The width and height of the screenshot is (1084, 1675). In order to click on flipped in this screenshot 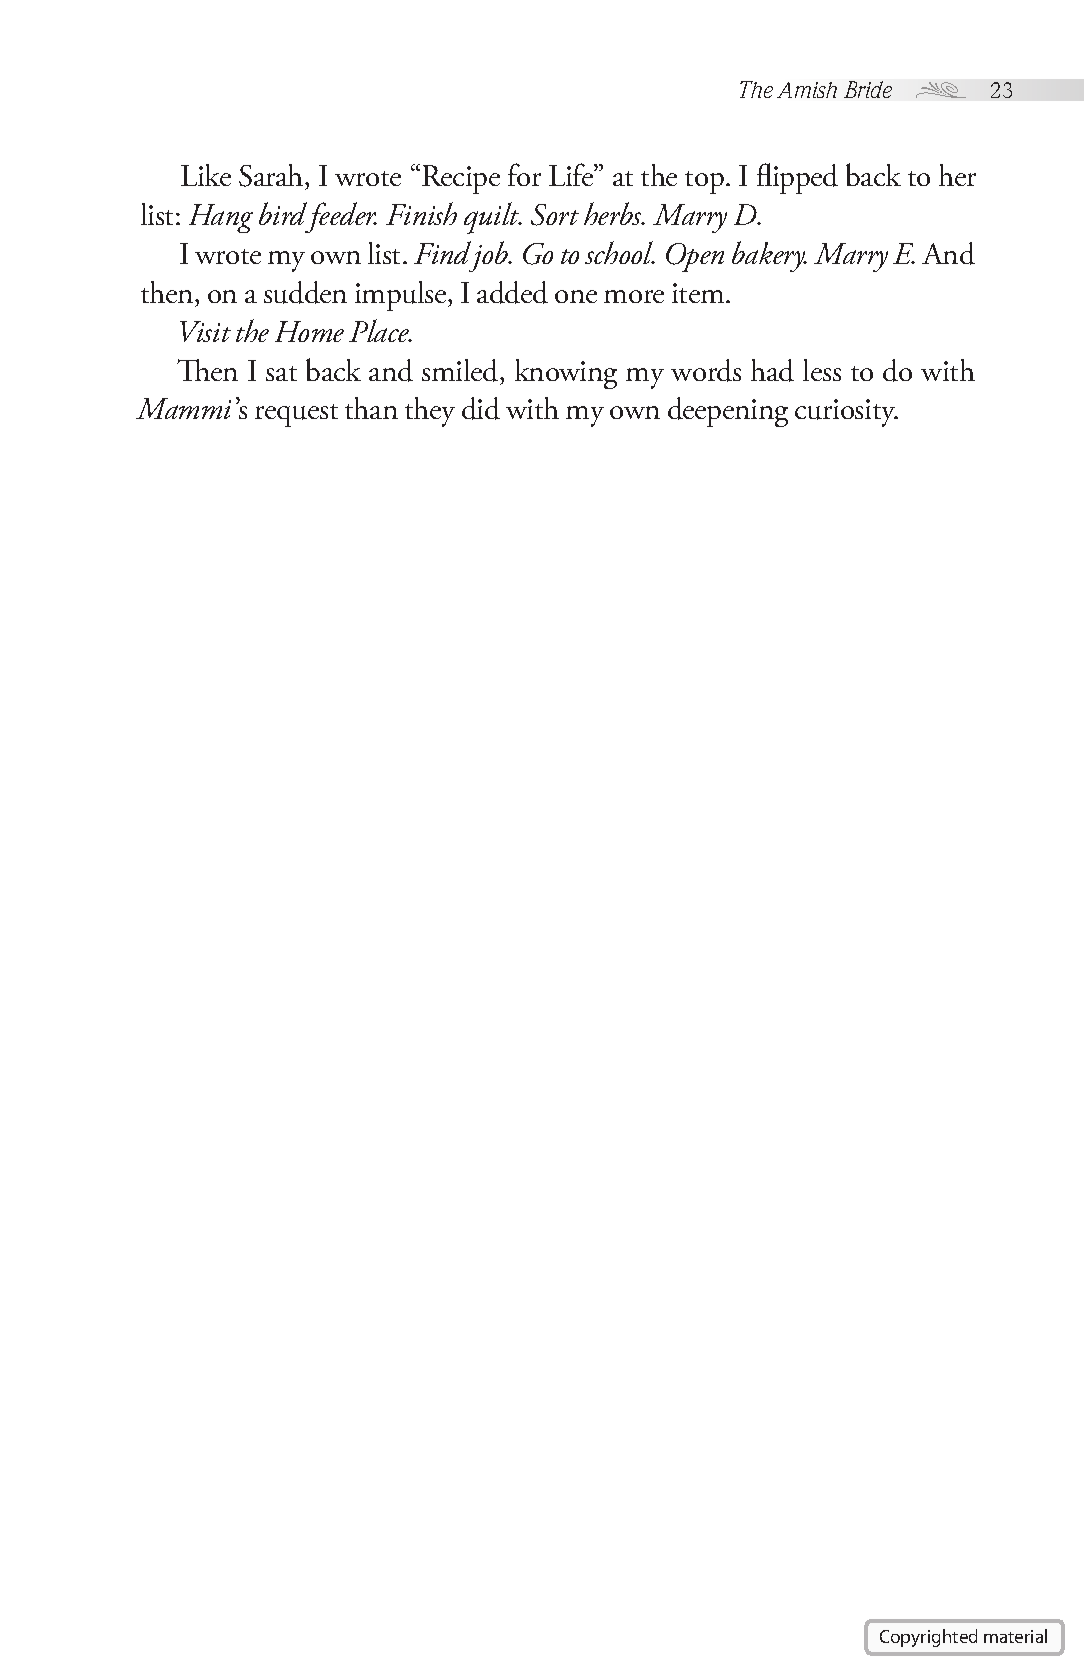, I will do `click(797, 178)`.
